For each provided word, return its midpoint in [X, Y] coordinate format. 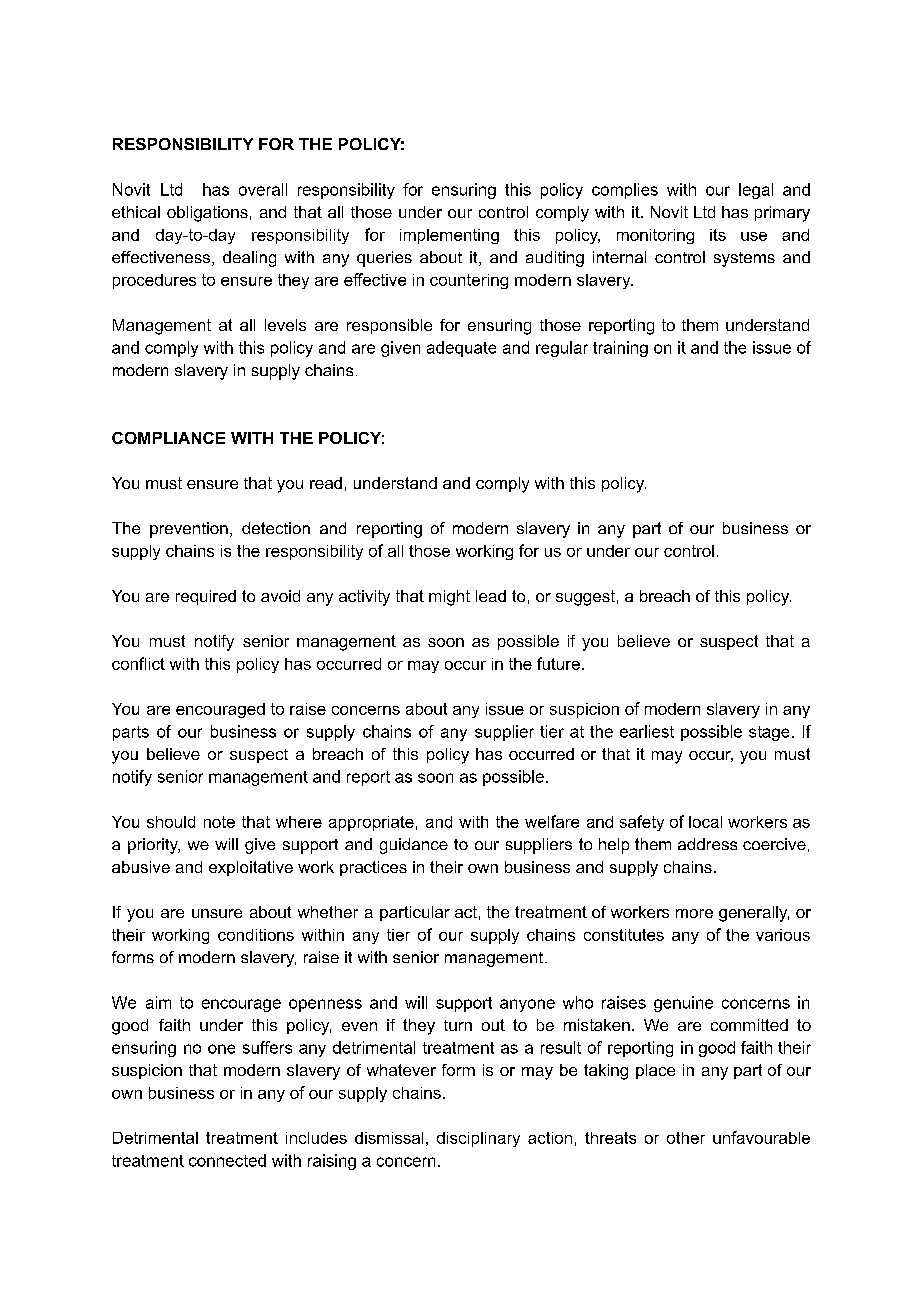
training [620, 349]
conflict [138, 663]
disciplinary [478, 1139]
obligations [207, 214]
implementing [449, 236]
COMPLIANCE [168, 438]
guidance [414, 846]
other [686, 1138]
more [694, 913]
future [558, 663]
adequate [461, 349]
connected [227, 1160]
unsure [217, 913]
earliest [647, 731]
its [718, 235]
